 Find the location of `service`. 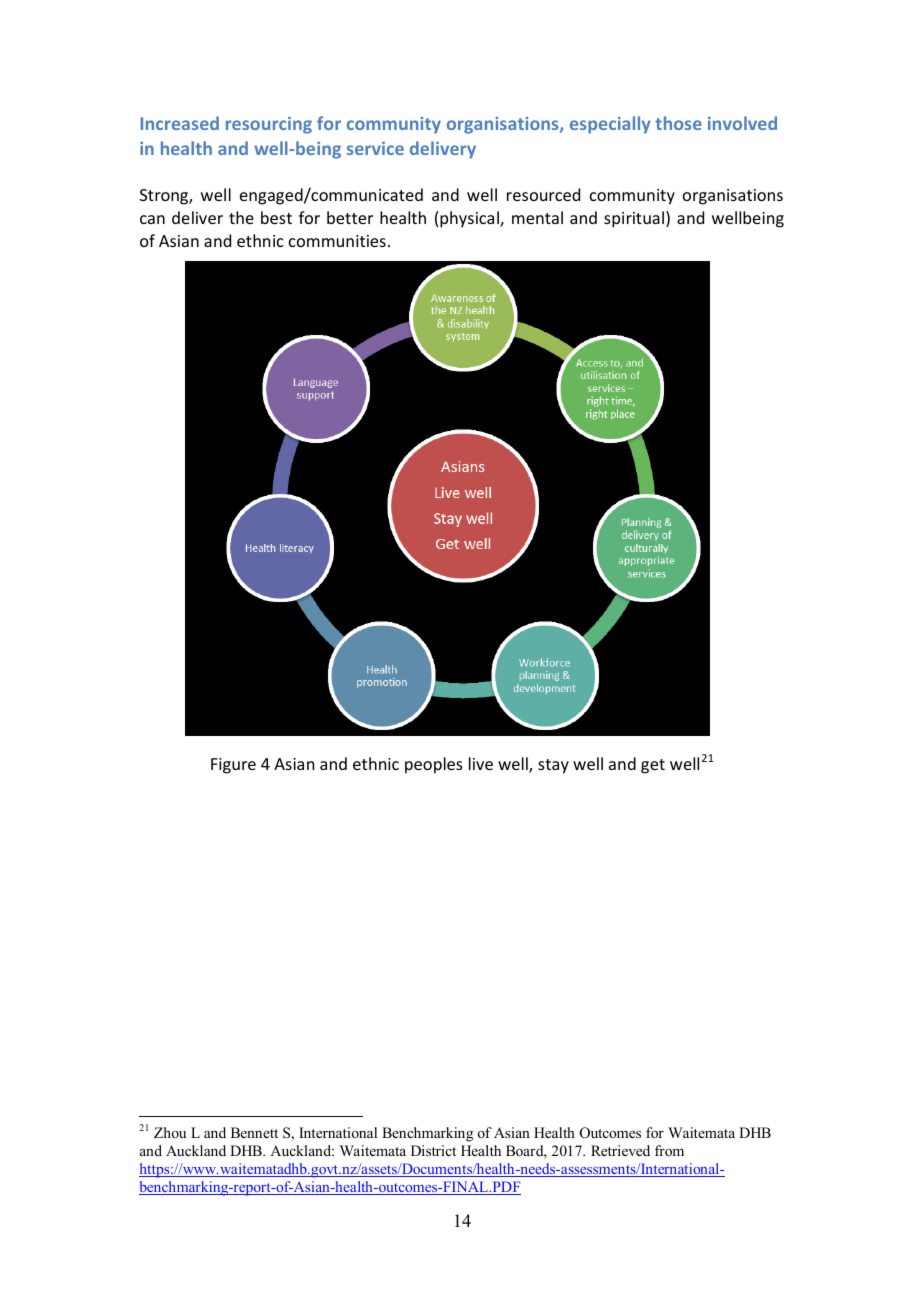

service is located at coordinates (375, 148).
